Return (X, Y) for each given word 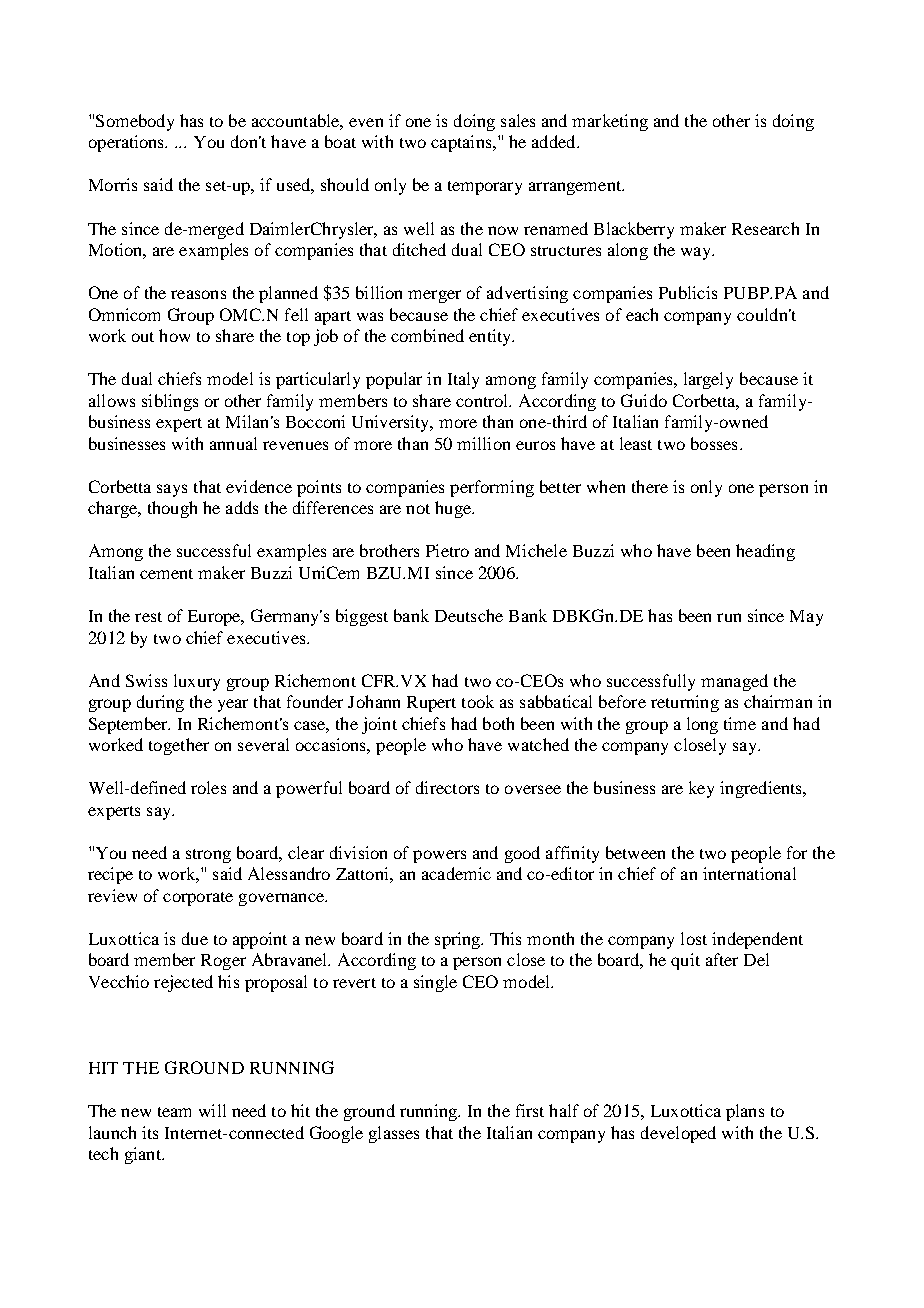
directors (447, 787)
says (172, 490)
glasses (394, 1134)
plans (745, 1112)
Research (765, 228)
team (174, 1112)
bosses (714, 443)
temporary (485, 188)
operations (128, 143)
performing (492, 488)
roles (208, 787)
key (701, 789)
